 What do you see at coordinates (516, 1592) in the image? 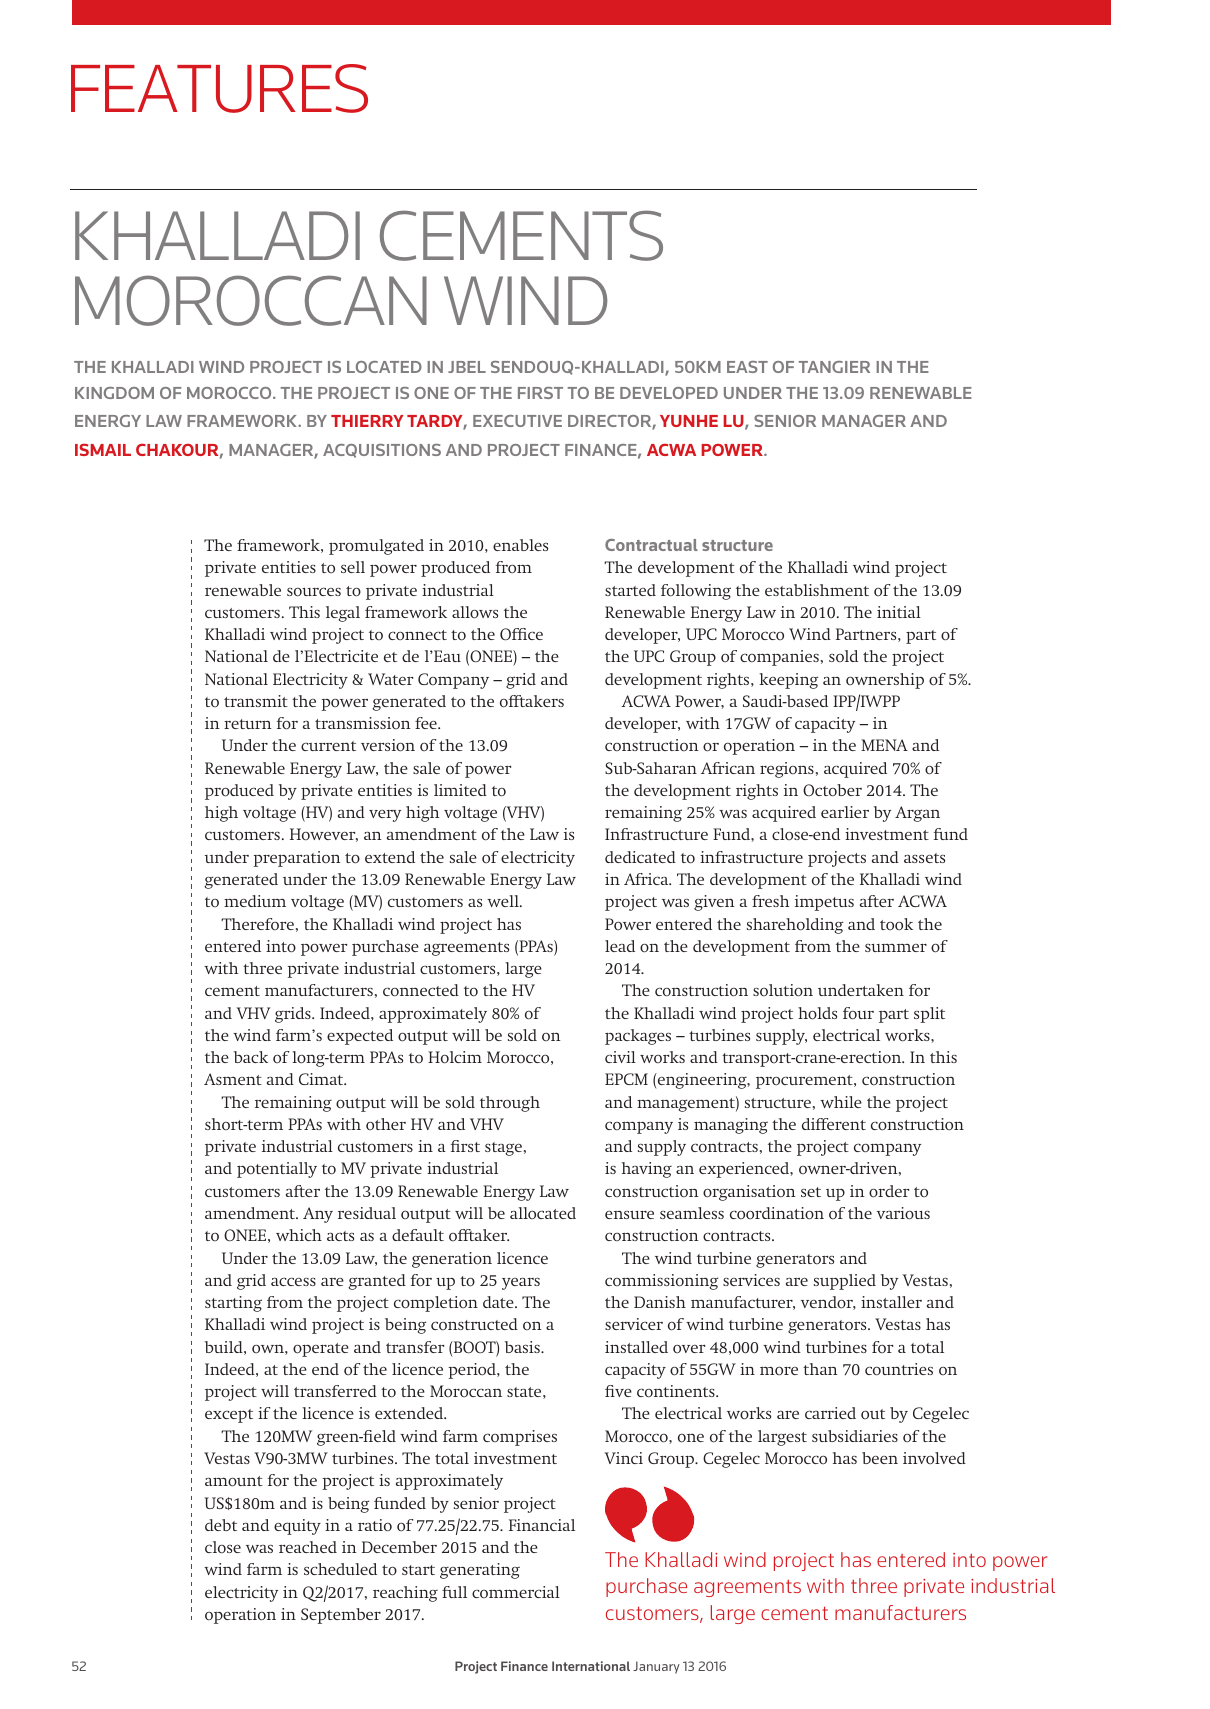
I see `commercial` at bounding box center [516, 1592].
